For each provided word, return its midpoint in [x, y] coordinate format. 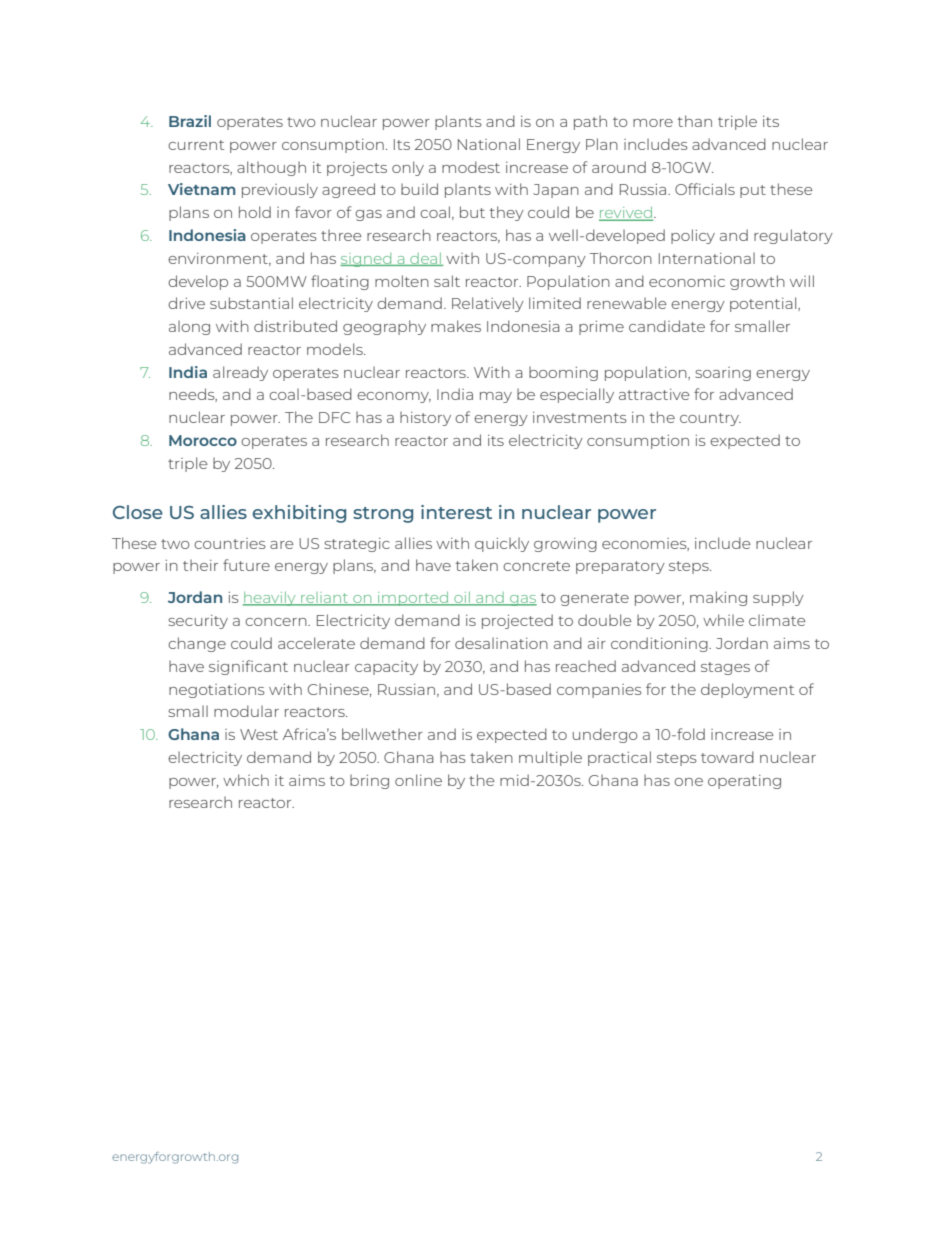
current [196, 145]
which [246, 780]
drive [186, 303]
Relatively [488, 304]
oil [462, 599]
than [695, 121]
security [198, 622]
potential [764, 304]
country [710, 419]
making [718, 598]
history [425, 419]
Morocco [203, 440]
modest [471, 167]
